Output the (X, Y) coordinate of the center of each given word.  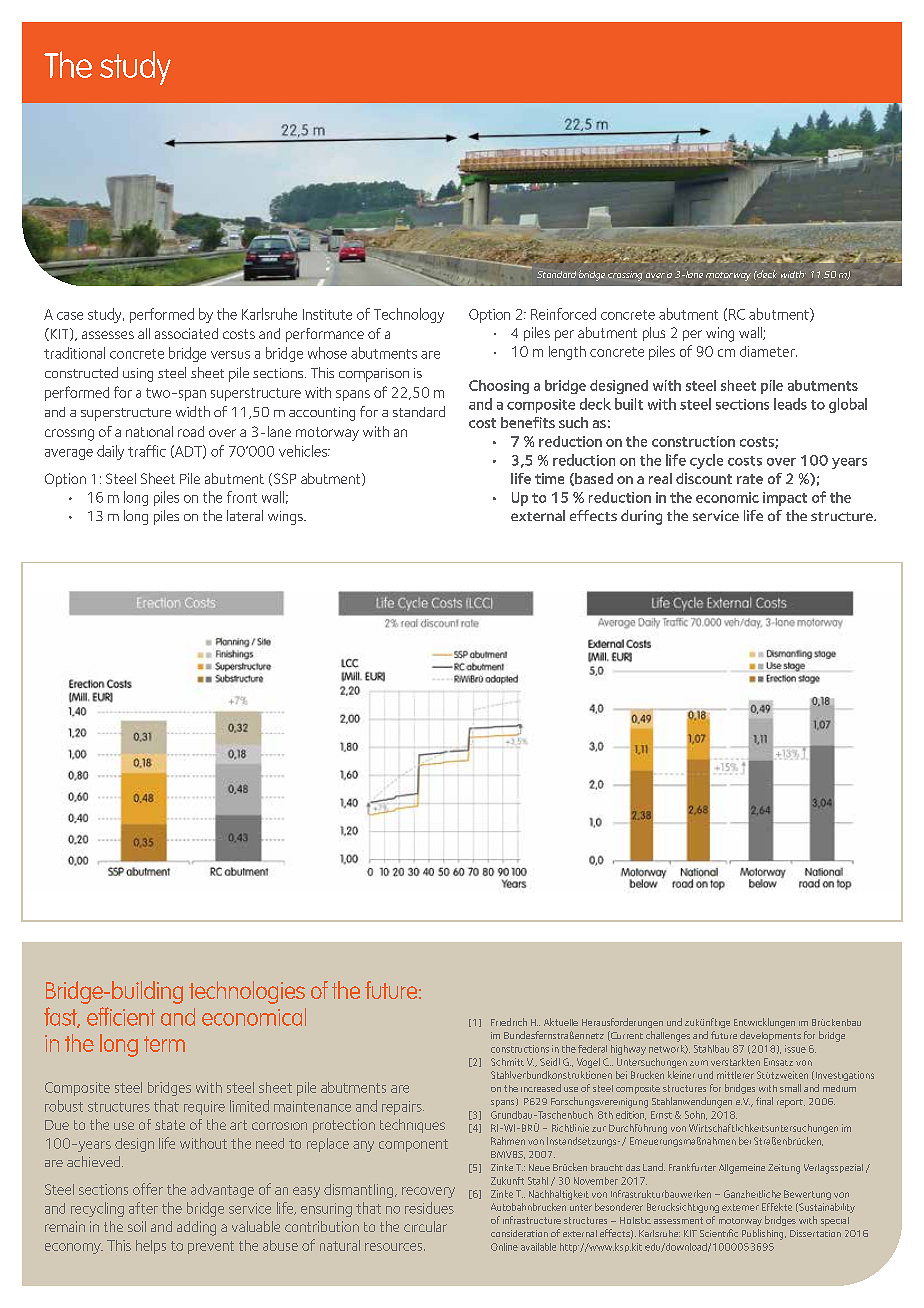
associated (186, 333)
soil (137, 1226)
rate (750, 479)
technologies (247, 992)
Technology (409, 315)
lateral (245, 515)
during (641, 517)
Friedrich (509, 1022)
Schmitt (507, 1062)
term (164, 1044)
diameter (768, 351)
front (242, 497)
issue (795, 1049)
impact (785, 499)
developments (770, 1036)
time (549, 478)
